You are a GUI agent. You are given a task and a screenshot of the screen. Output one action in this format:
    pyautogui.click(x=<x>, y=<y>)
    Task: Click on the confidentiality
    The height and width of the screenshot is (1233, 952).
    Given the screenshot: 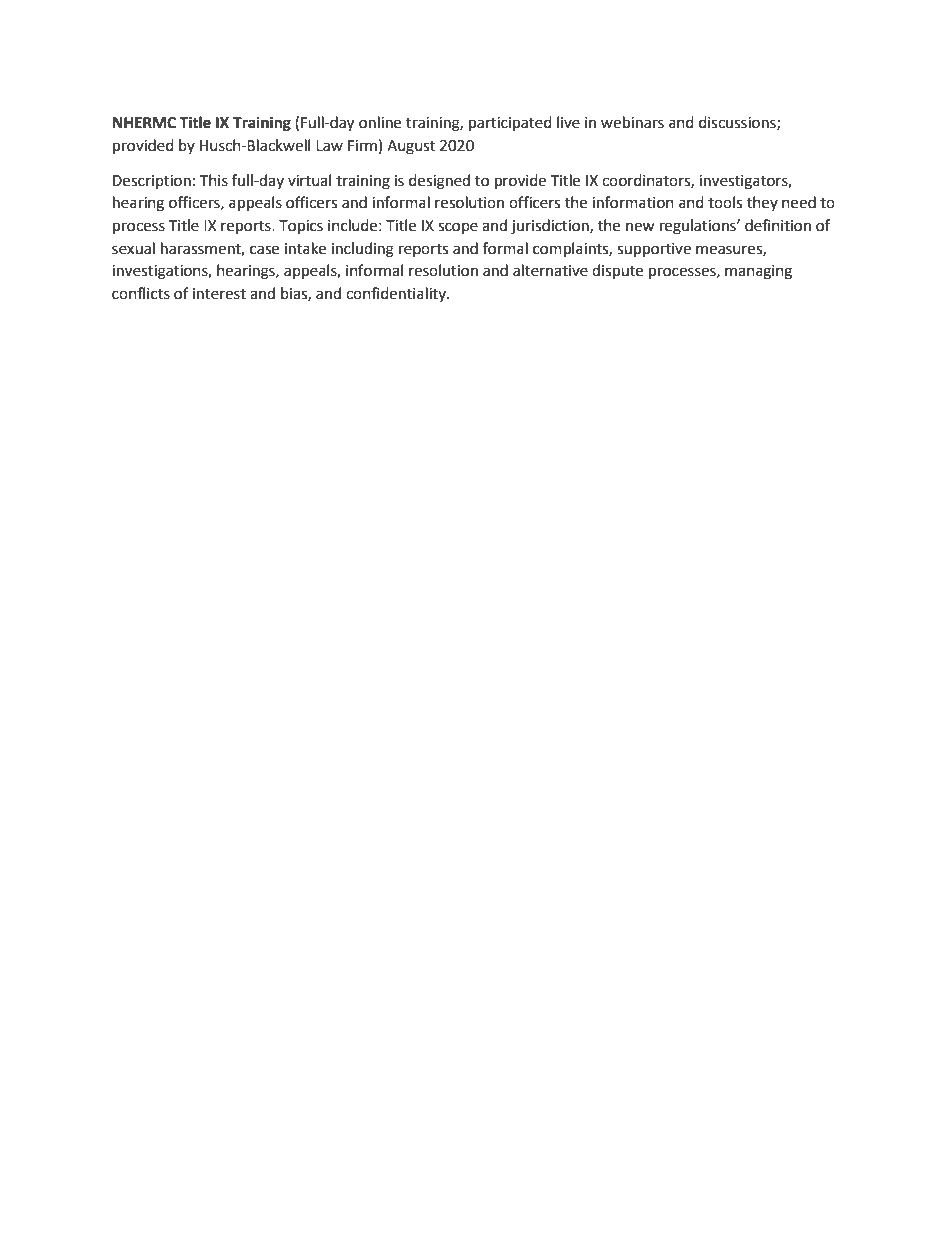 What is the action you would take?
    pyautogui.click(x=397, y=294)
